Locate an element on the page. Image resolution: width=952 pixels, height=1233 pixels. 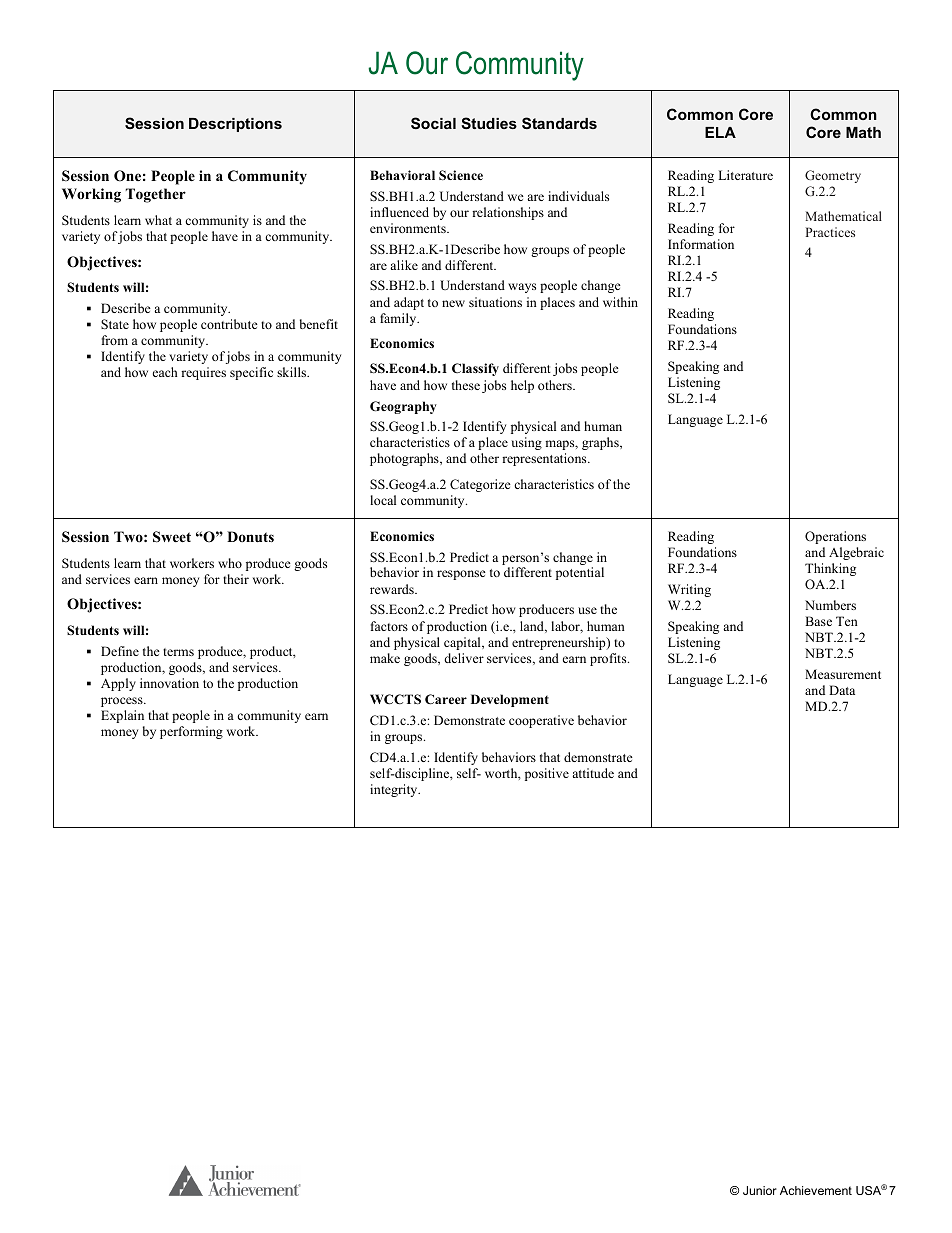
Descriptions is located at coordinates (235, 125).
